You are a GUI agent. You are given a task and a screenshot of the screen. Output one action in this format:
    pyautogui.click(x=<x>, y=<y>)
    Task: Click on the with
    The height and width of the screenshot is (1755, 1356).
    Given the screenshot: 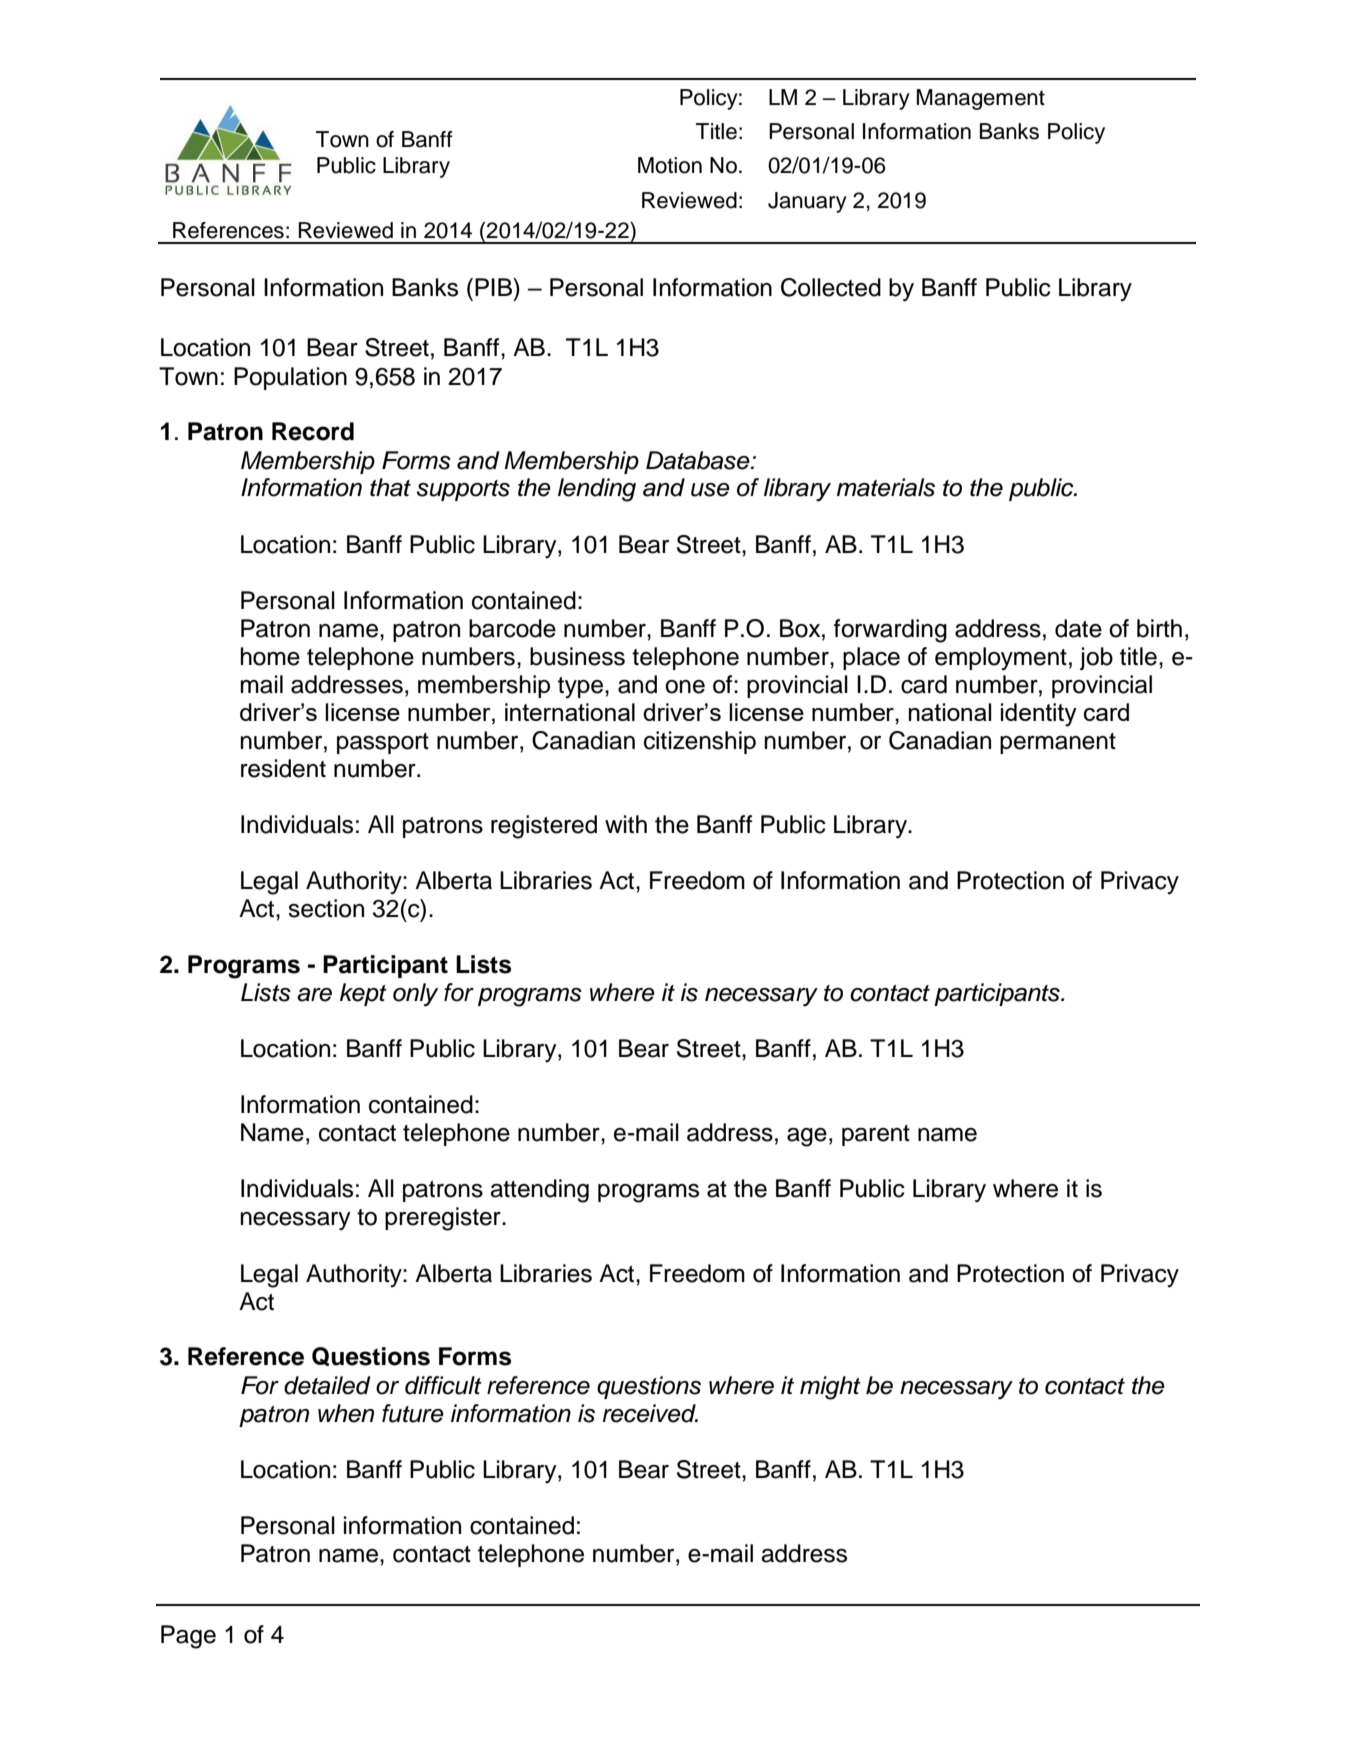 What is the action you would take?
    pyautogui.click(x=626, y=824)
